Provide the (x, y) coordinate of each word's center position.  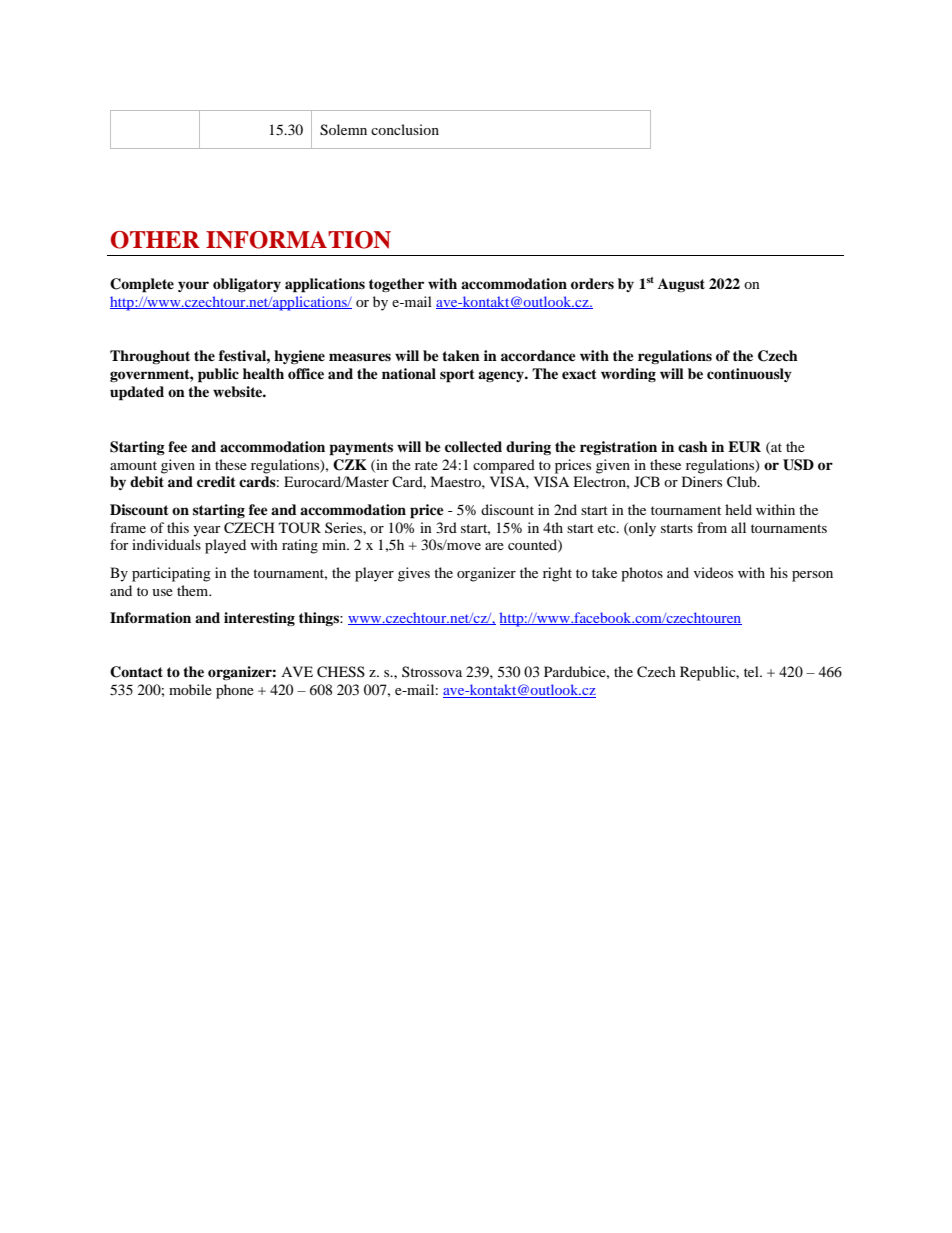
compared (504, 466)
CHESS (341, 672)
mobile (190, 689)
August (681, 285)
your (193, 286)
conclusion (405, 129)
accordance (538, 355)
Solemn (343, 130)
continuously (749, 375)
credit (216, 481)
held (738, 509)
